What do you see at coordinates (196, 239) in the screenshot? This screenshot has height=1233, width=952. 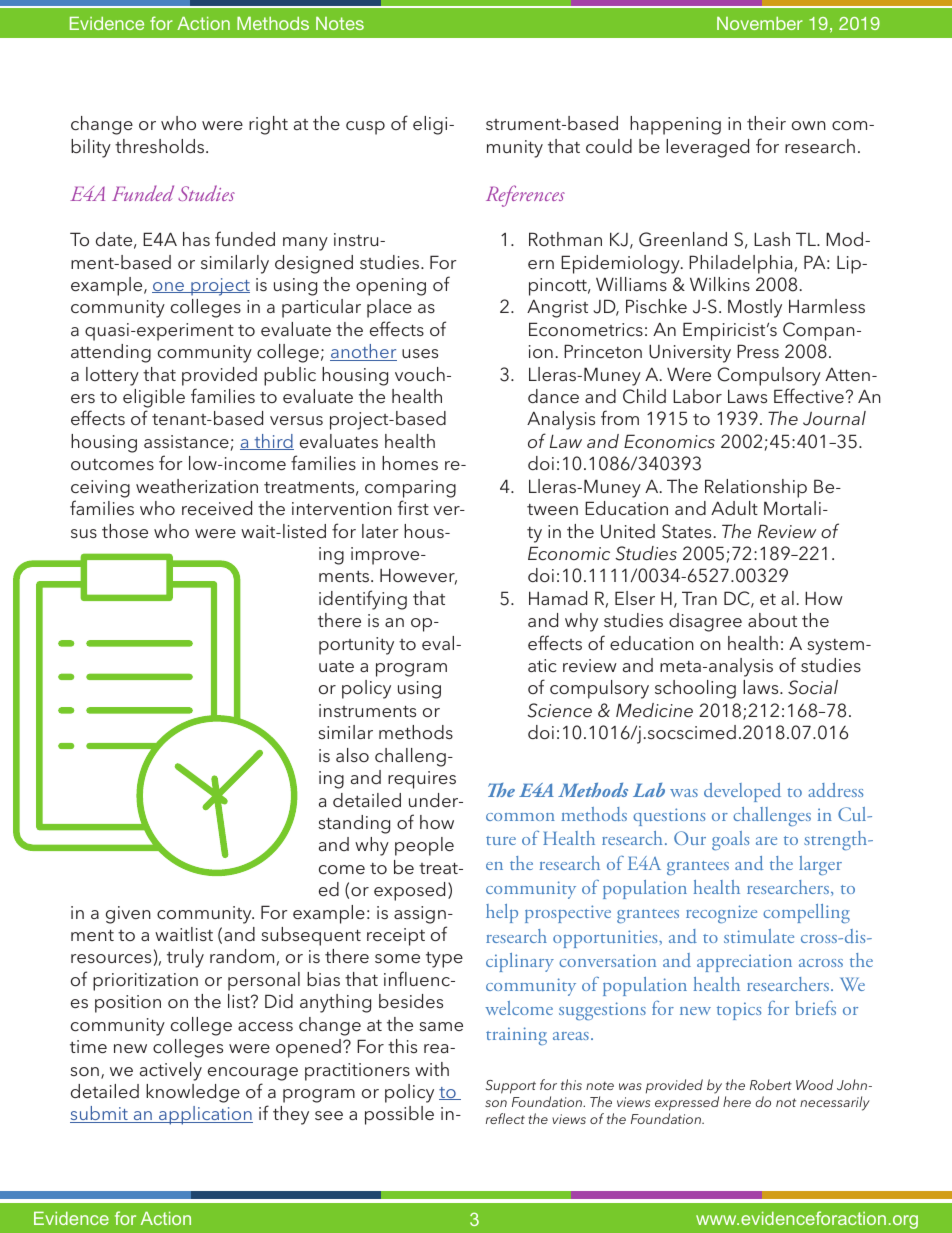 I see `has` at bounding box center [196, 239].
